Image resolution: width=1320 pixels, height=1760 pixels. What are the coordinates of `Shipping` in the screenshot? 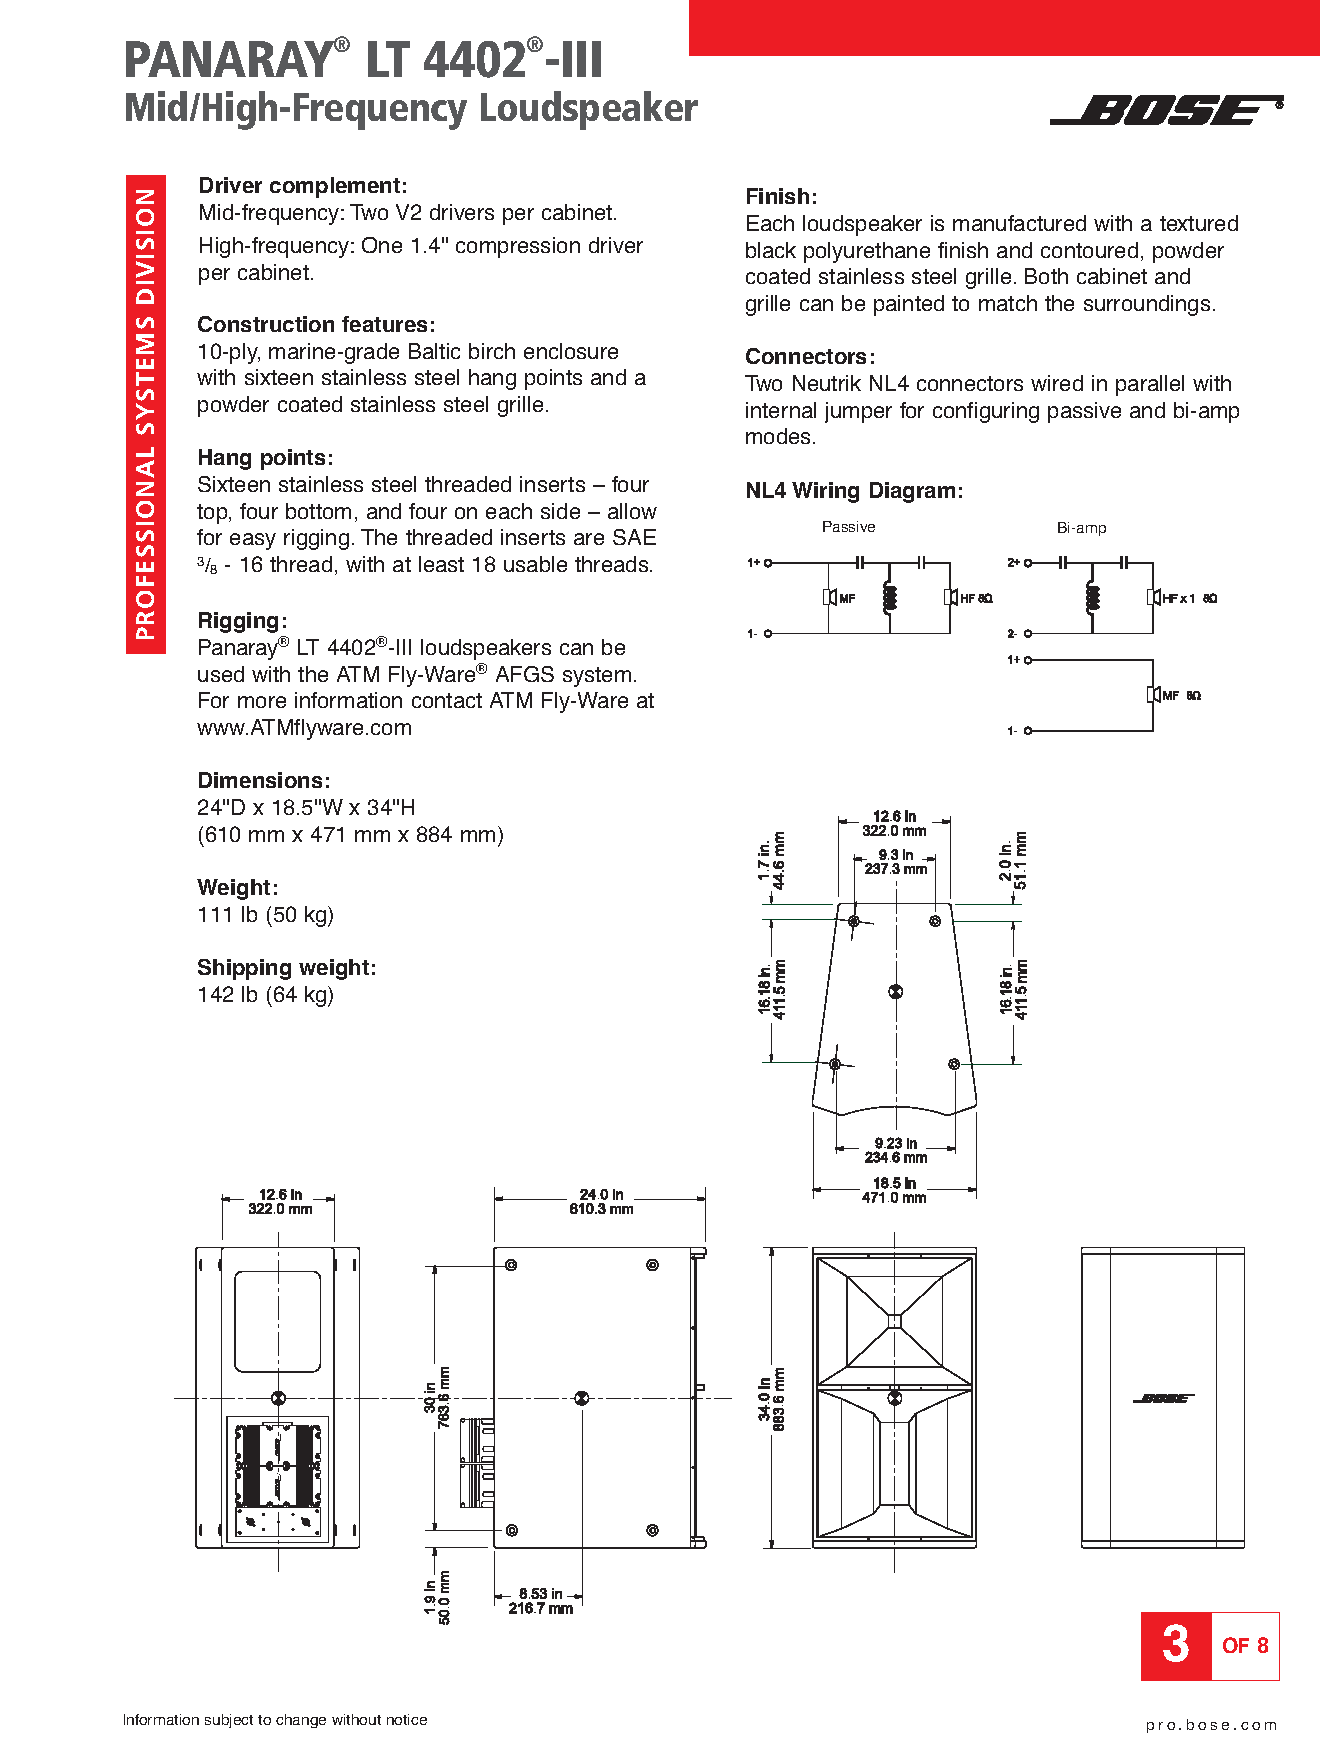 It's located at (244, 969).
